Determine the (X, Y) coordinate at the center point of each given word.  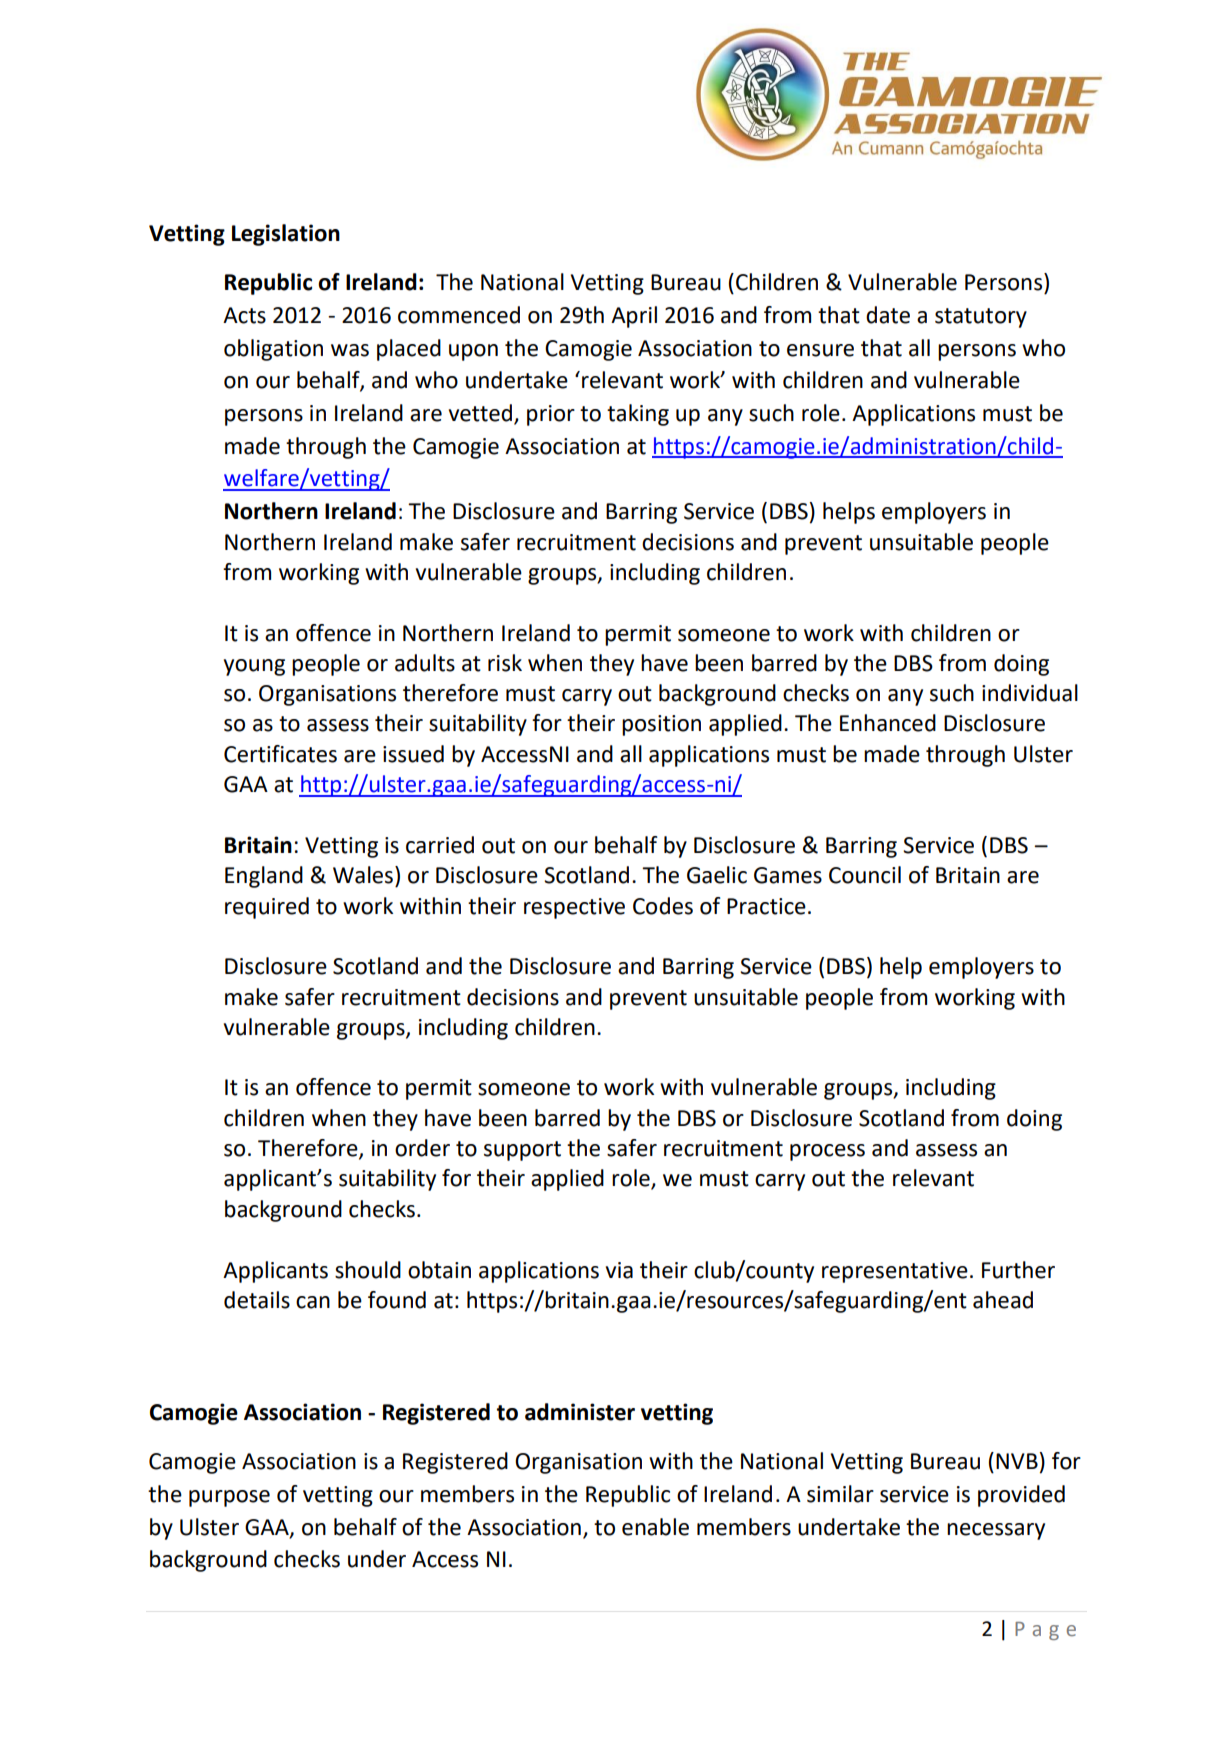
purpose (229, 1498)
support (522, 1151)
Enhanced (888, 723)
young (254, 667)
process (827, 1152)
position (661, 725)
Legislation (286, 235)
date (888, 315)
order (422, 1148)
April (634, 317)
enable (655, 1527)
